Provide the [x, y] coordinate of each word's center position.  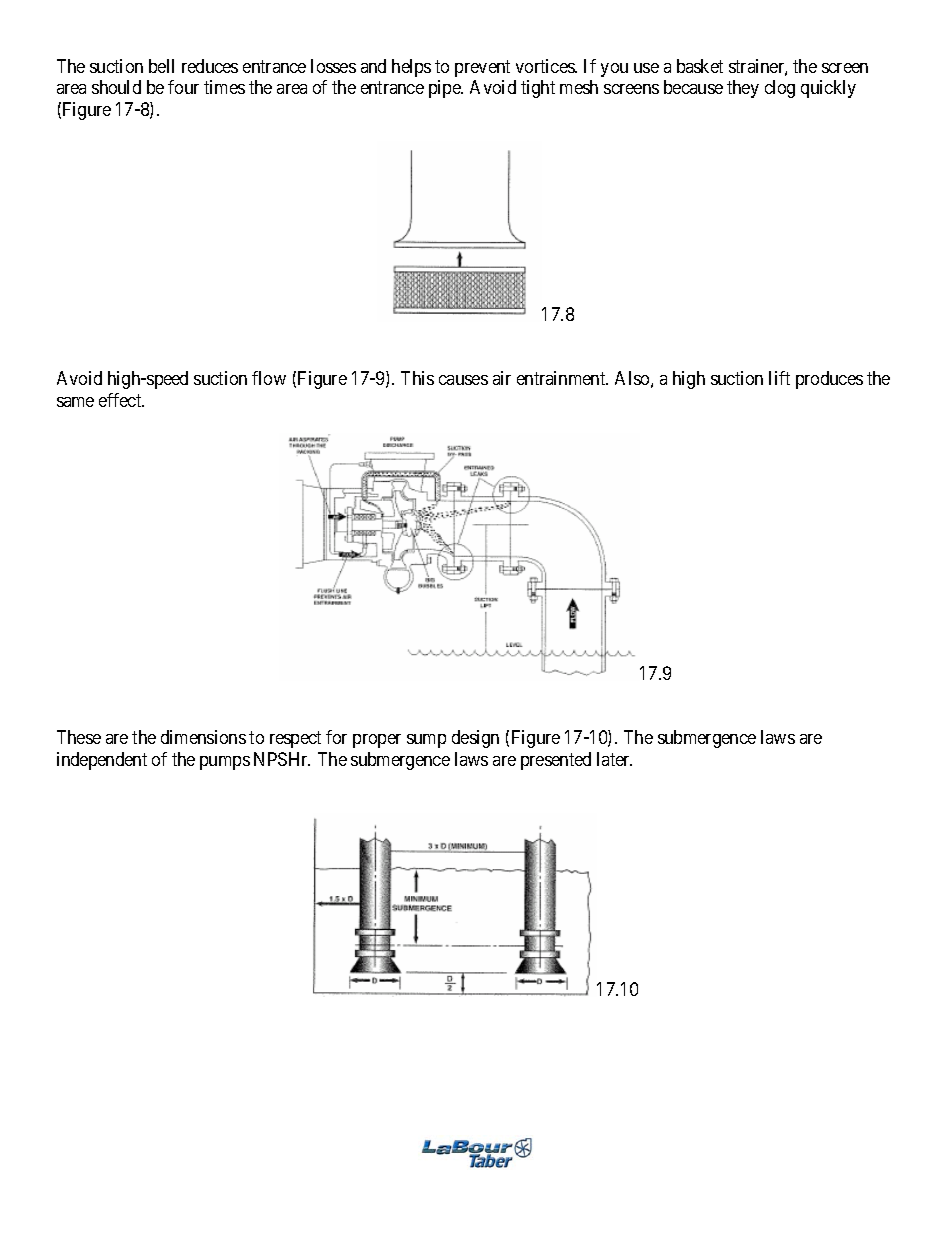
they [743, 89]
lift [779, 378]
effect [121, 400]
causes [463, 380]
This [417, 378]
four [183, 87]
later [614, 759]
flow [269, 378]
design [475, 739]
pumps [225, 763]
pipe [445, 89]
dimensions [203, 737]
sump [426, 741]
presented [556, 761]
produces [829, 380]
